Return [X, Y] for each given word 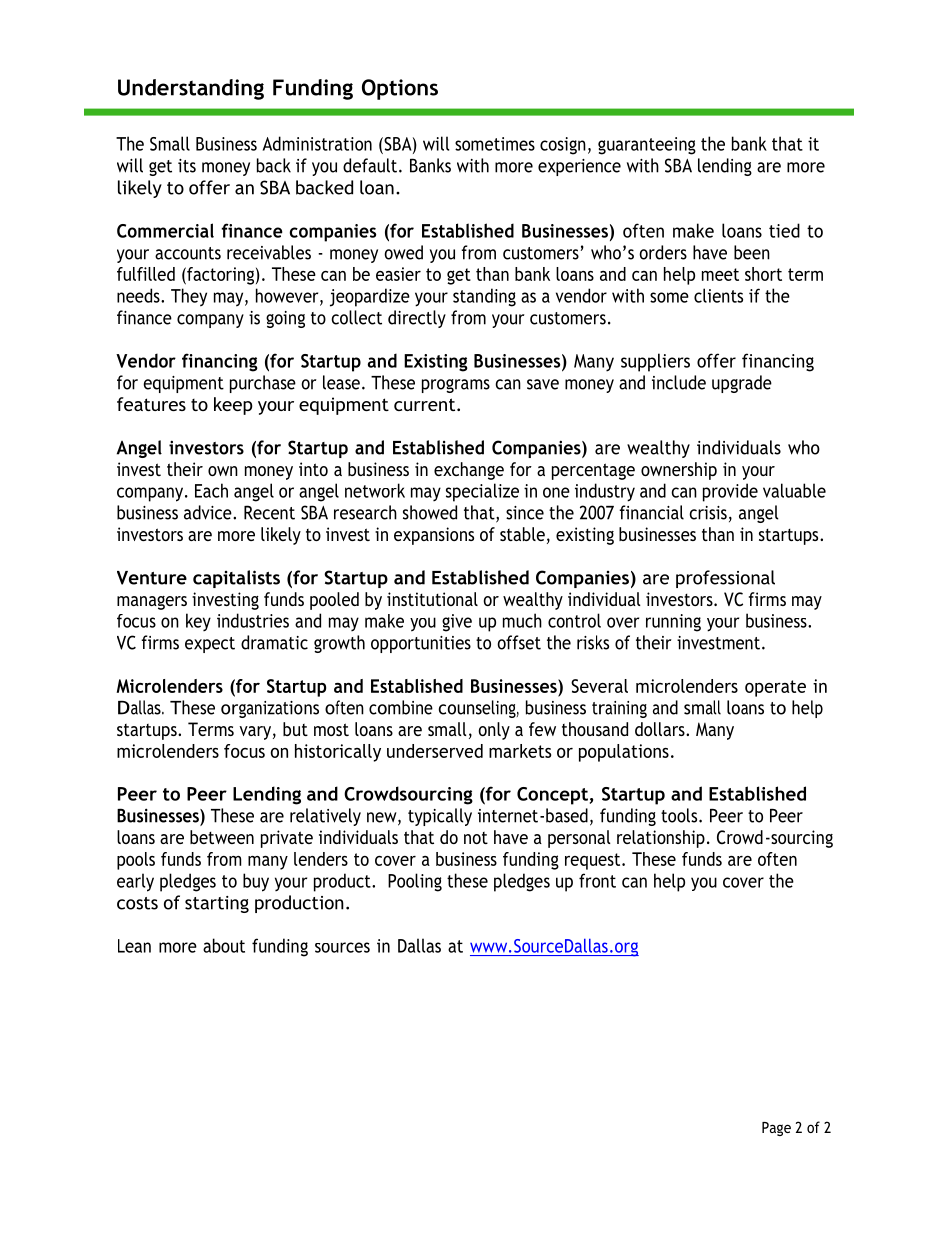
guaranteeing [647, 146]
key [198, 622]
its [187, 166]
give [457, 623]
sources [342, 947]
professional [725, 579]
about [224, 945]
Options [400, 89]
